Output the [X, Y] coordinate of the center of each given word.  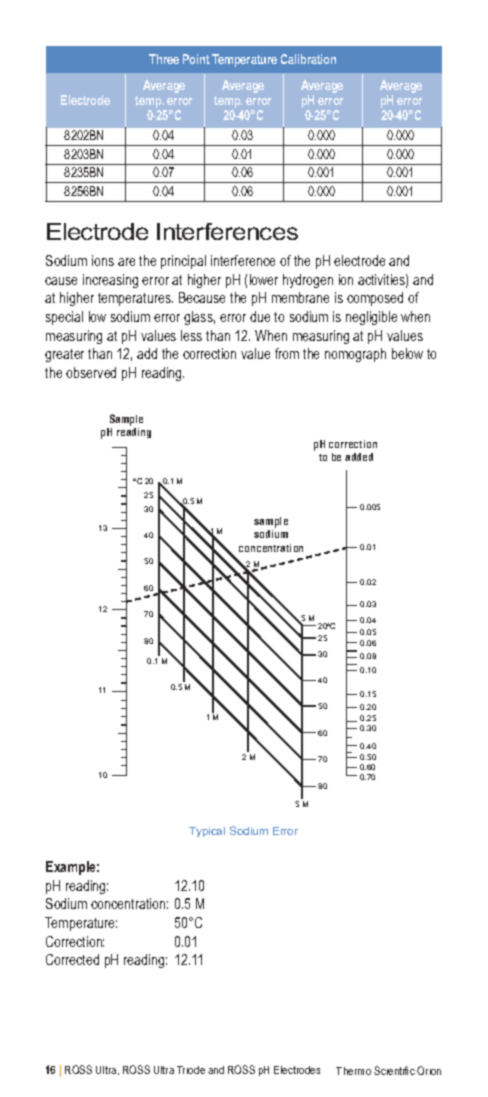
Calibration [308, 59]
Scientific [394, 1070]
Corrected [72, 959]
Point [196, 59]
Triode [191, 1070]
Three [164, 59]
